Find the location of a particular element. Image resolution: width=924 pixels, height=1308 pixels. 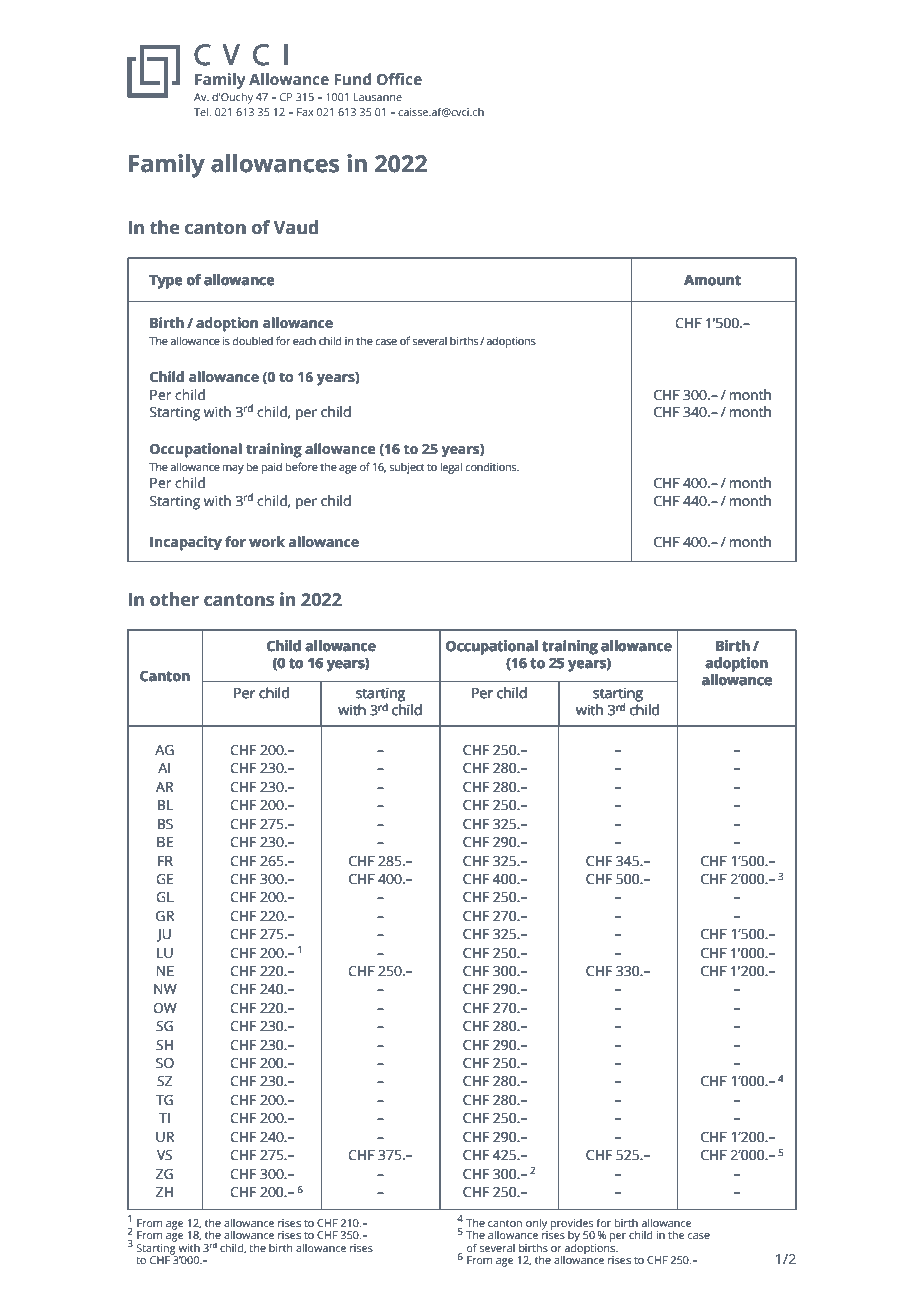

legal is located at coordinates (451, 468).
